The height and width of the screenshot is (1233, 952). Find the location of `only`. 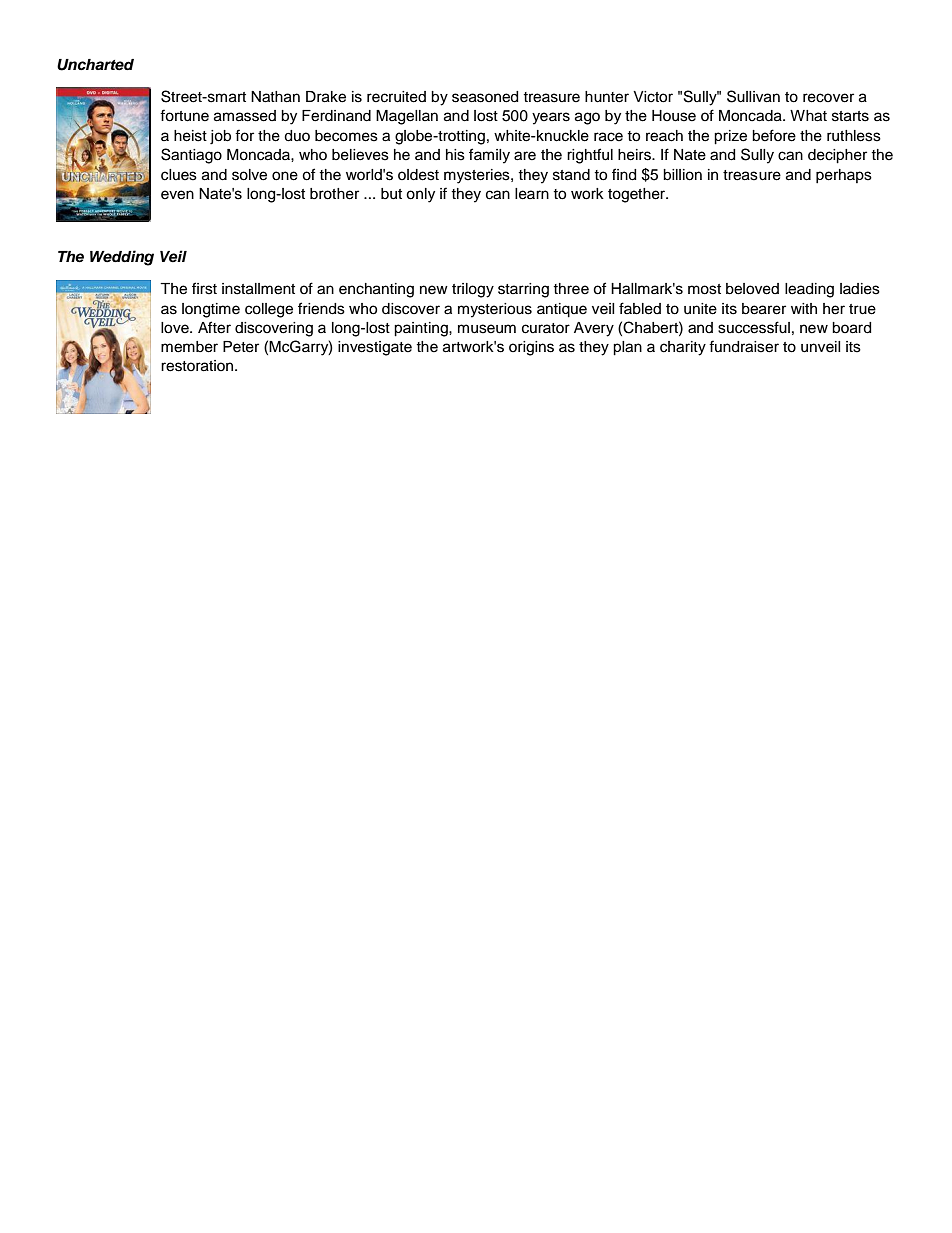

only is located at coordinates (420, 195).
